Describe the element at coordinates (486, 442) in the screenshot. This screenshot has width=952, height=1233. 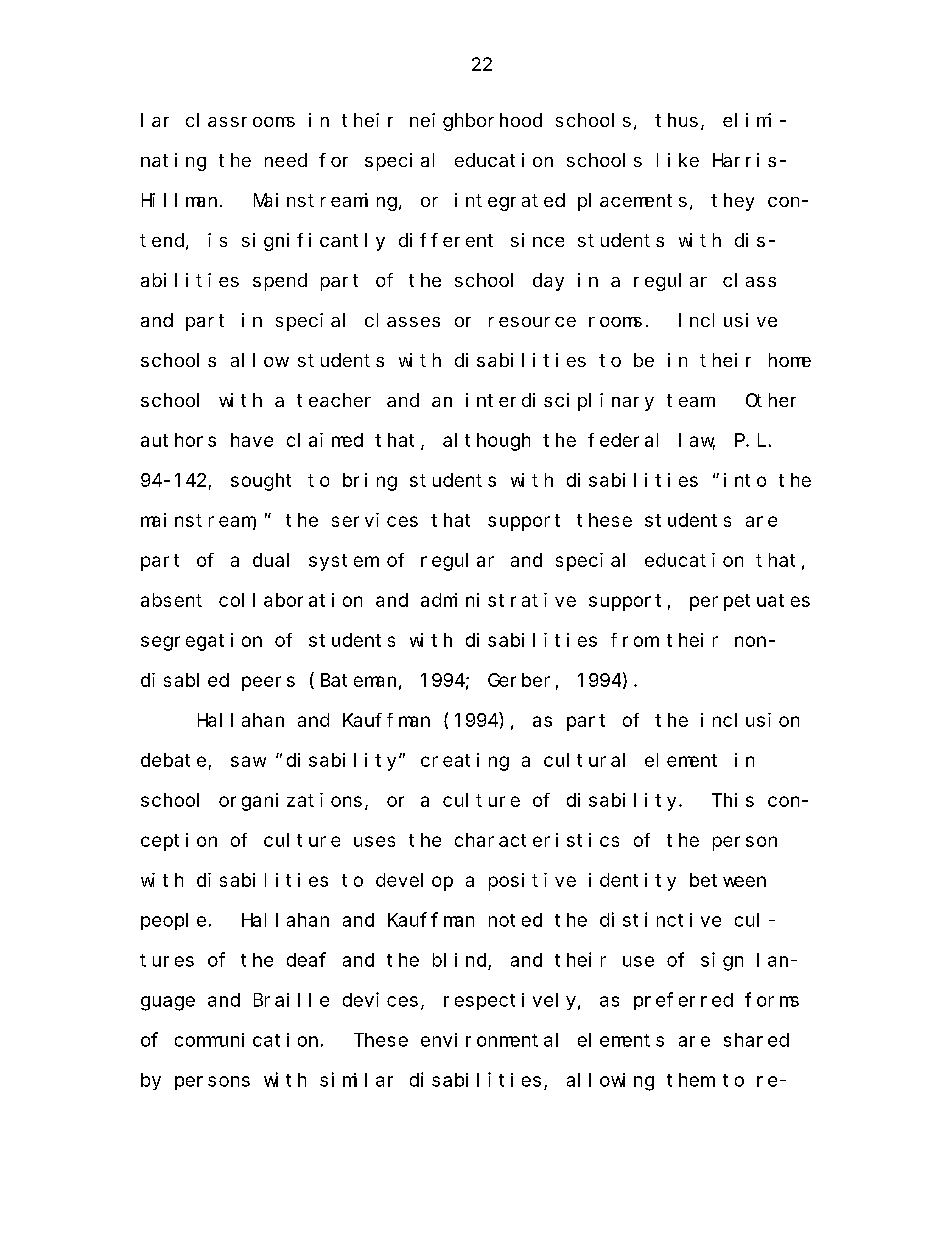
I see `although` at that location.
